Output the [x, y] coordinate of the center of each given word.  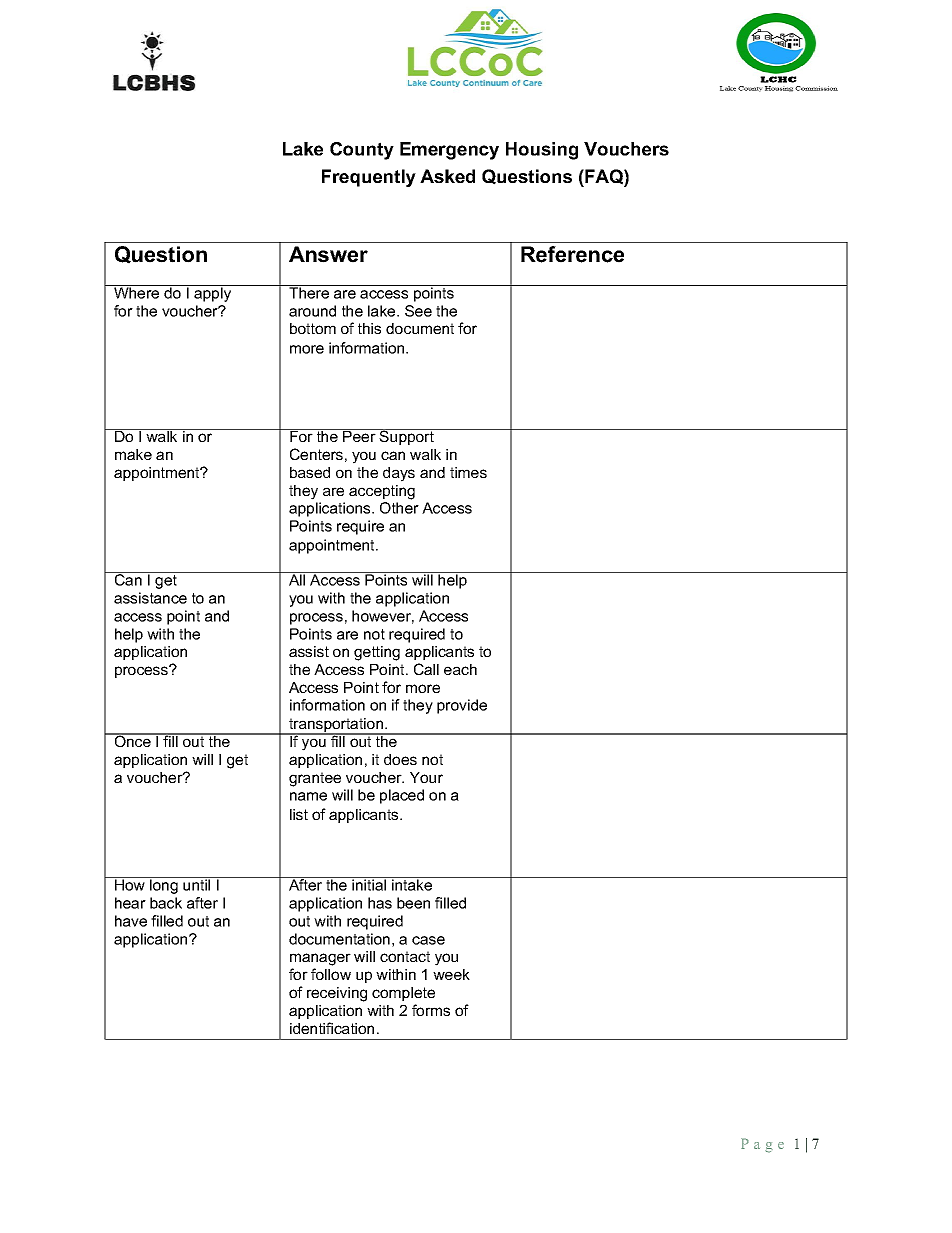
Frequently [369, 178]
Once [132, 740]
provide [462, 706]
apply [213, 293]
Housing [542, 151]
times [468, 472]
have [131, 921]
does [400, 759]
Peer [359, 435]
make [133, 454]
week [451, 974]
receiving [337, 994]
